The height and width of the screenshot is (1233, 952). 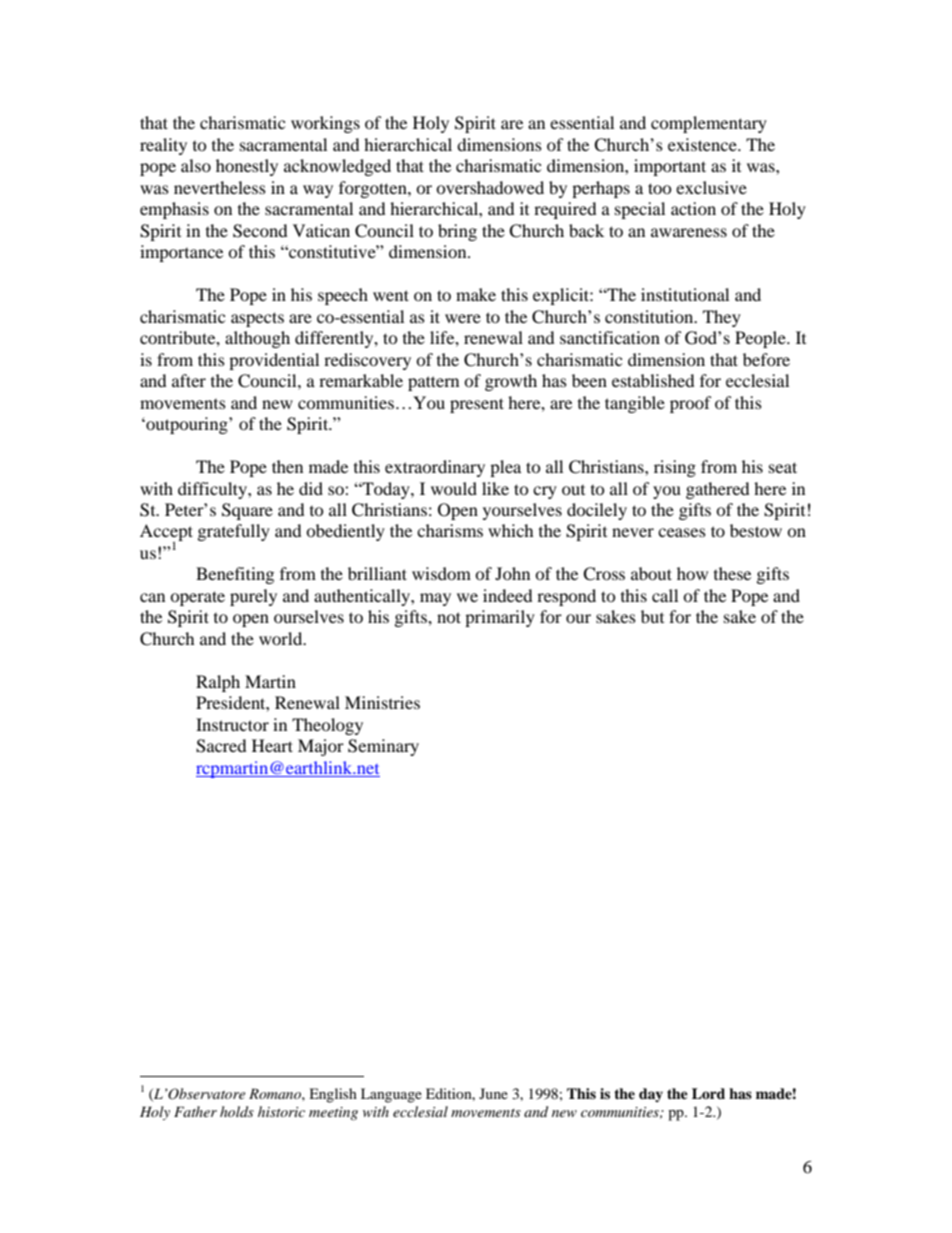 I want to click on purely, so click(x=253, y=597).
